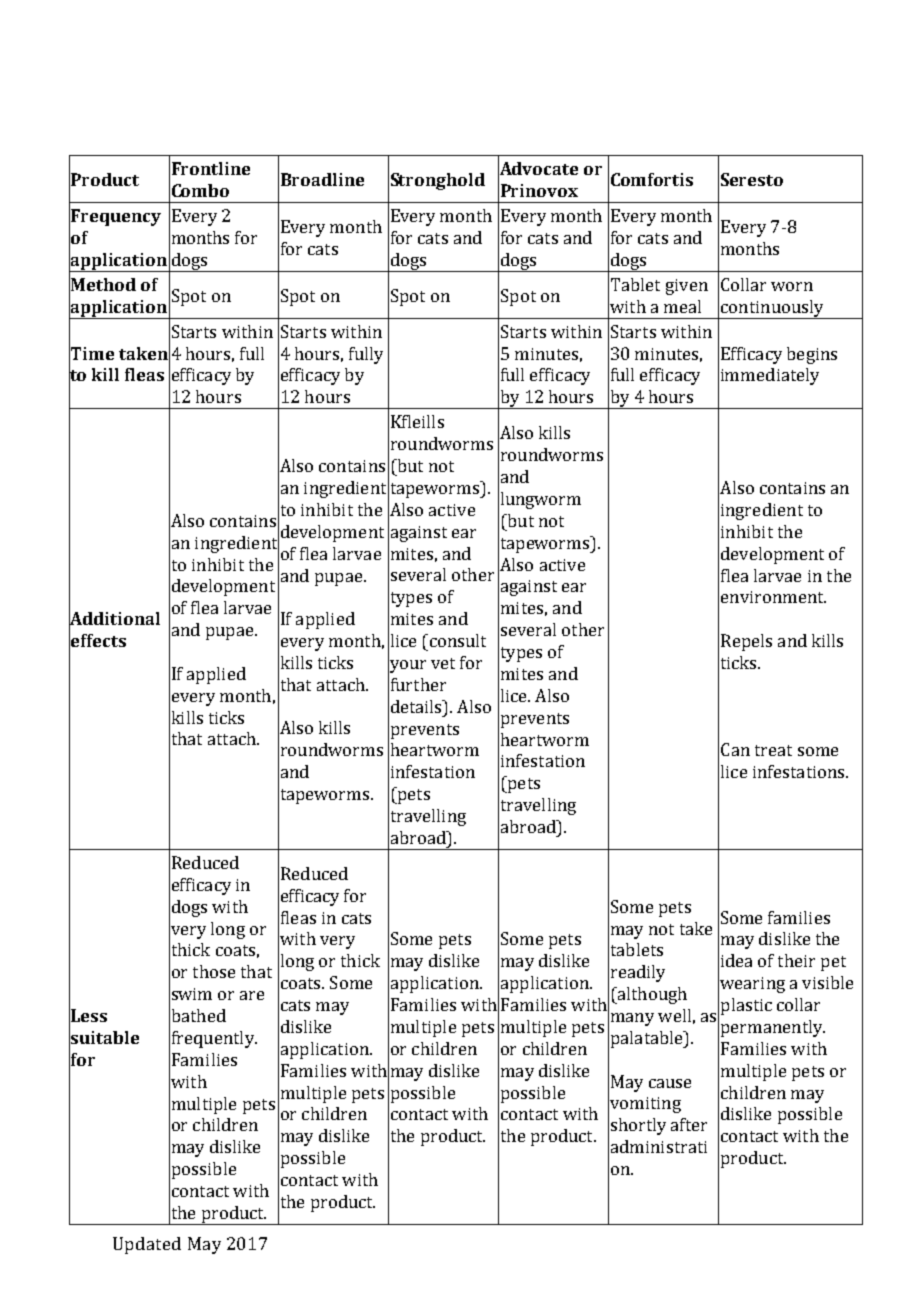 This document has width=924, height=1309. Describe the element at coordinates (792, 286) in the document. I see `worn` at that location.
